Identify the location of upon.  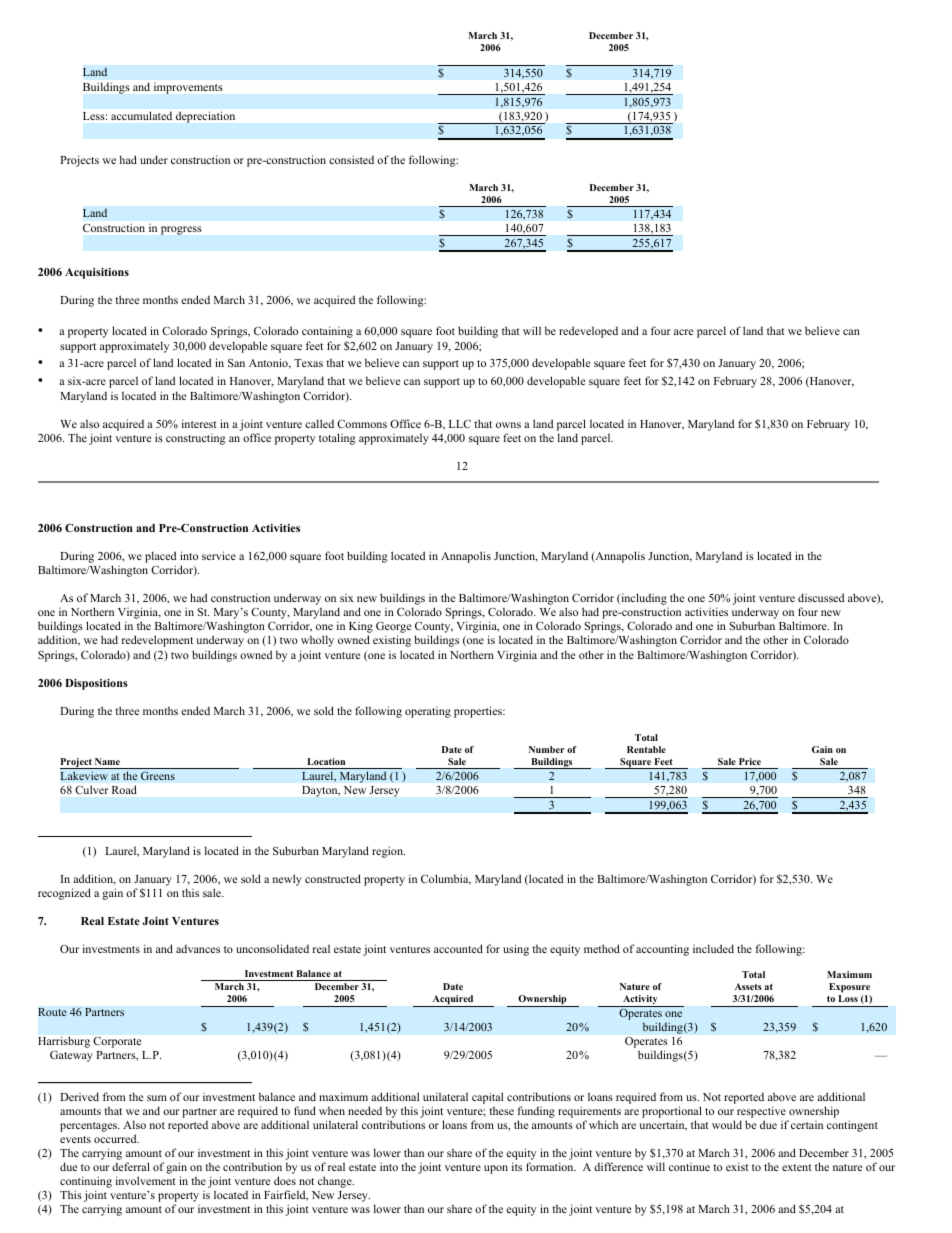
(496, 1169).
